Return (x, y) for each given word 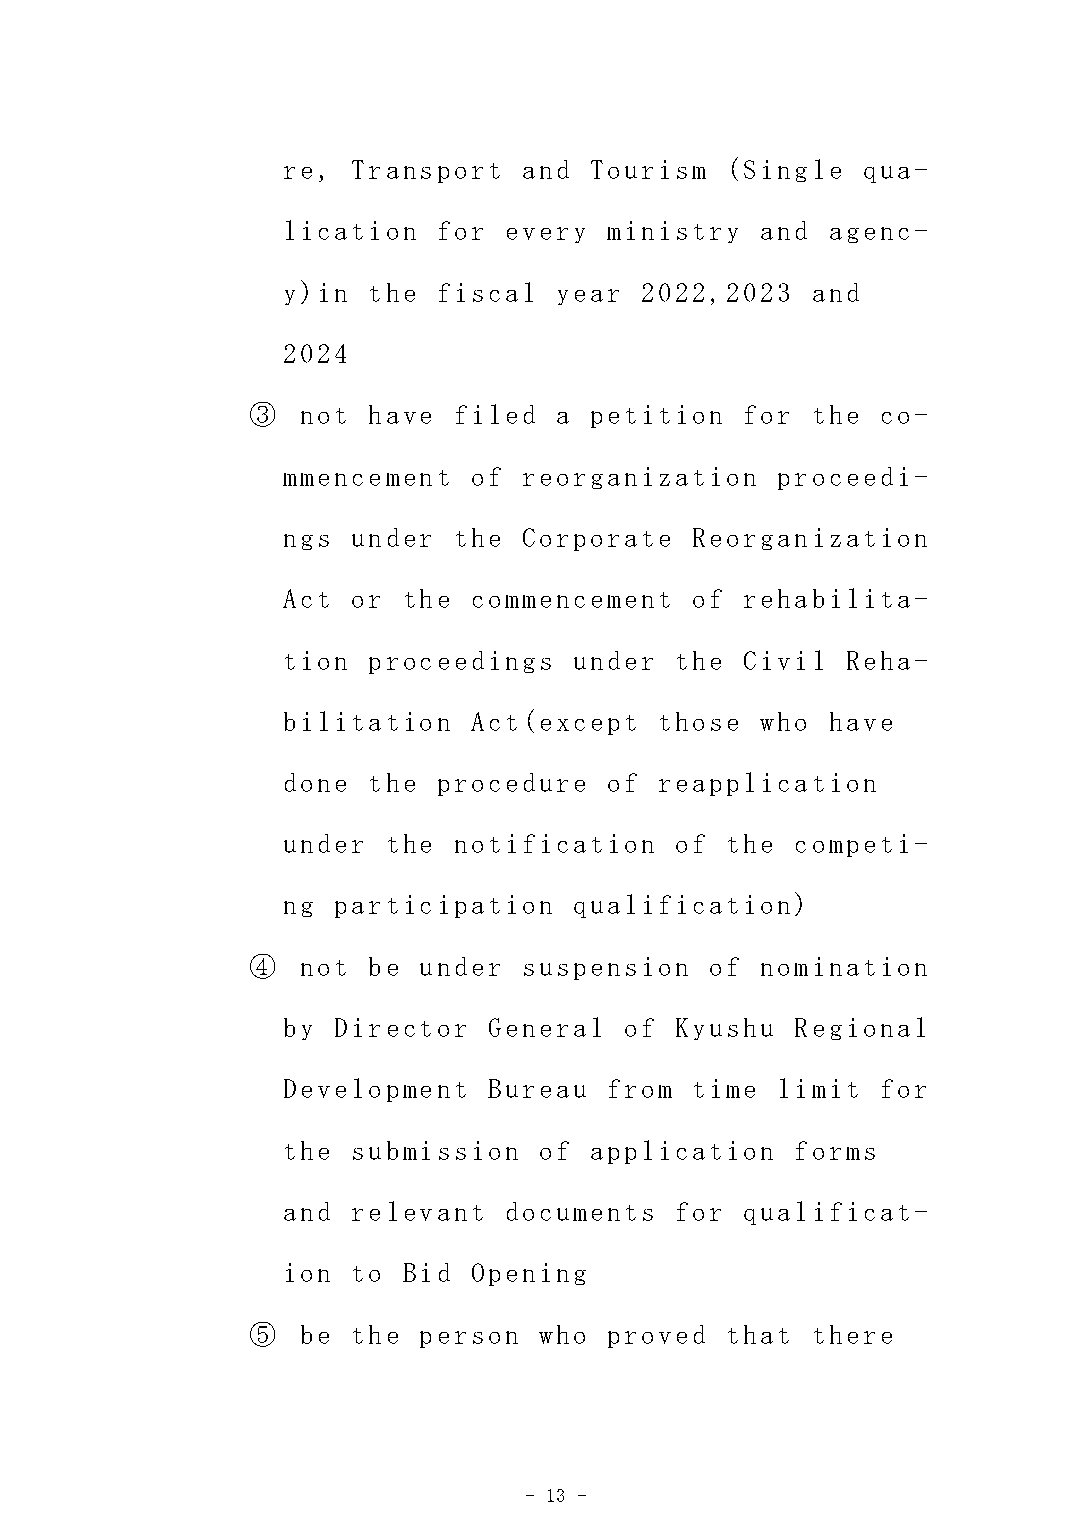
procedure (511, 784)
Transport (426, 171)
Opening (529, 1274)
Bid (426, 1272)
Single (792, 170)
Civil (783, 660)
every (546, 235)
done (315, 782)
